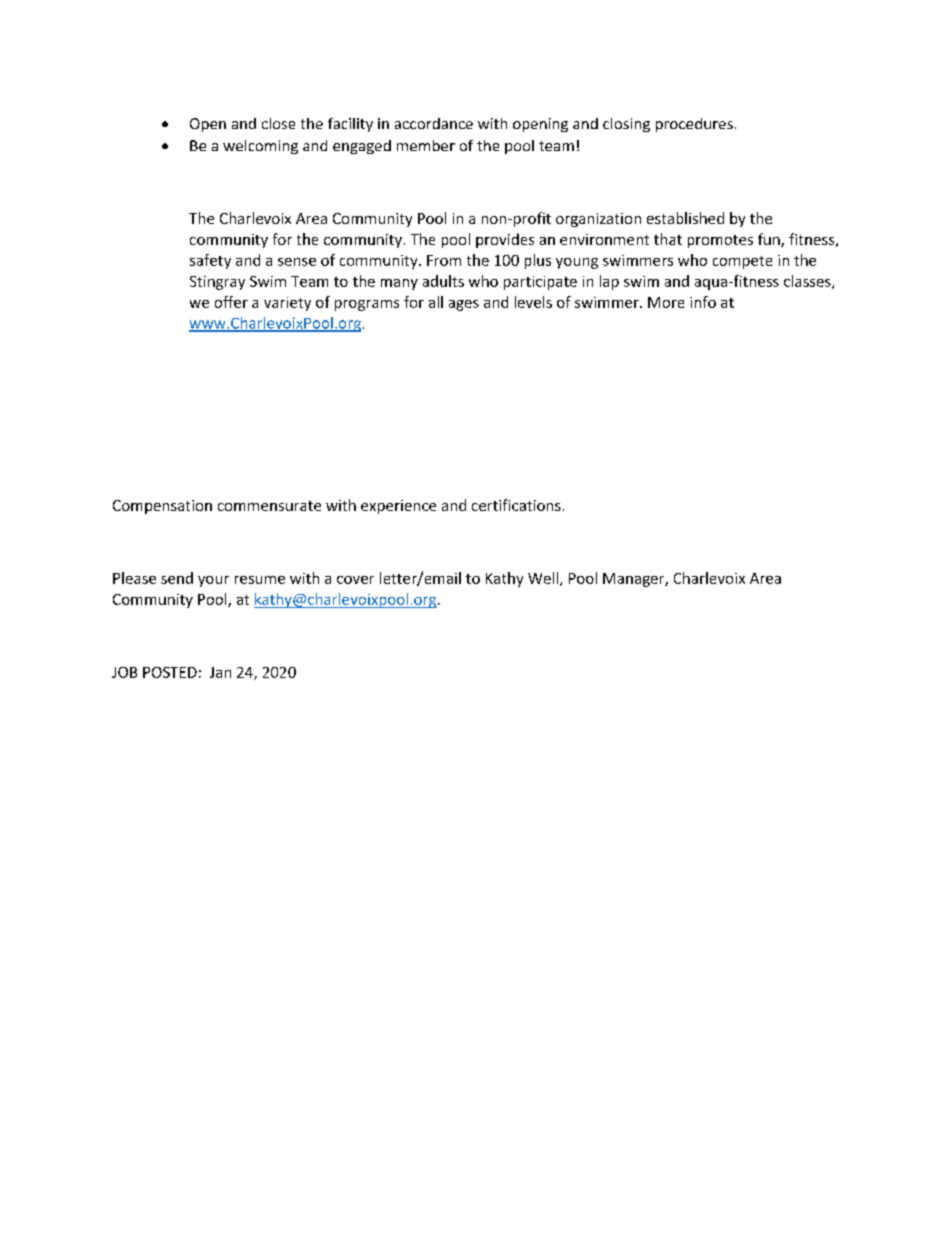  I want to click on offer, so click(231, 302).
